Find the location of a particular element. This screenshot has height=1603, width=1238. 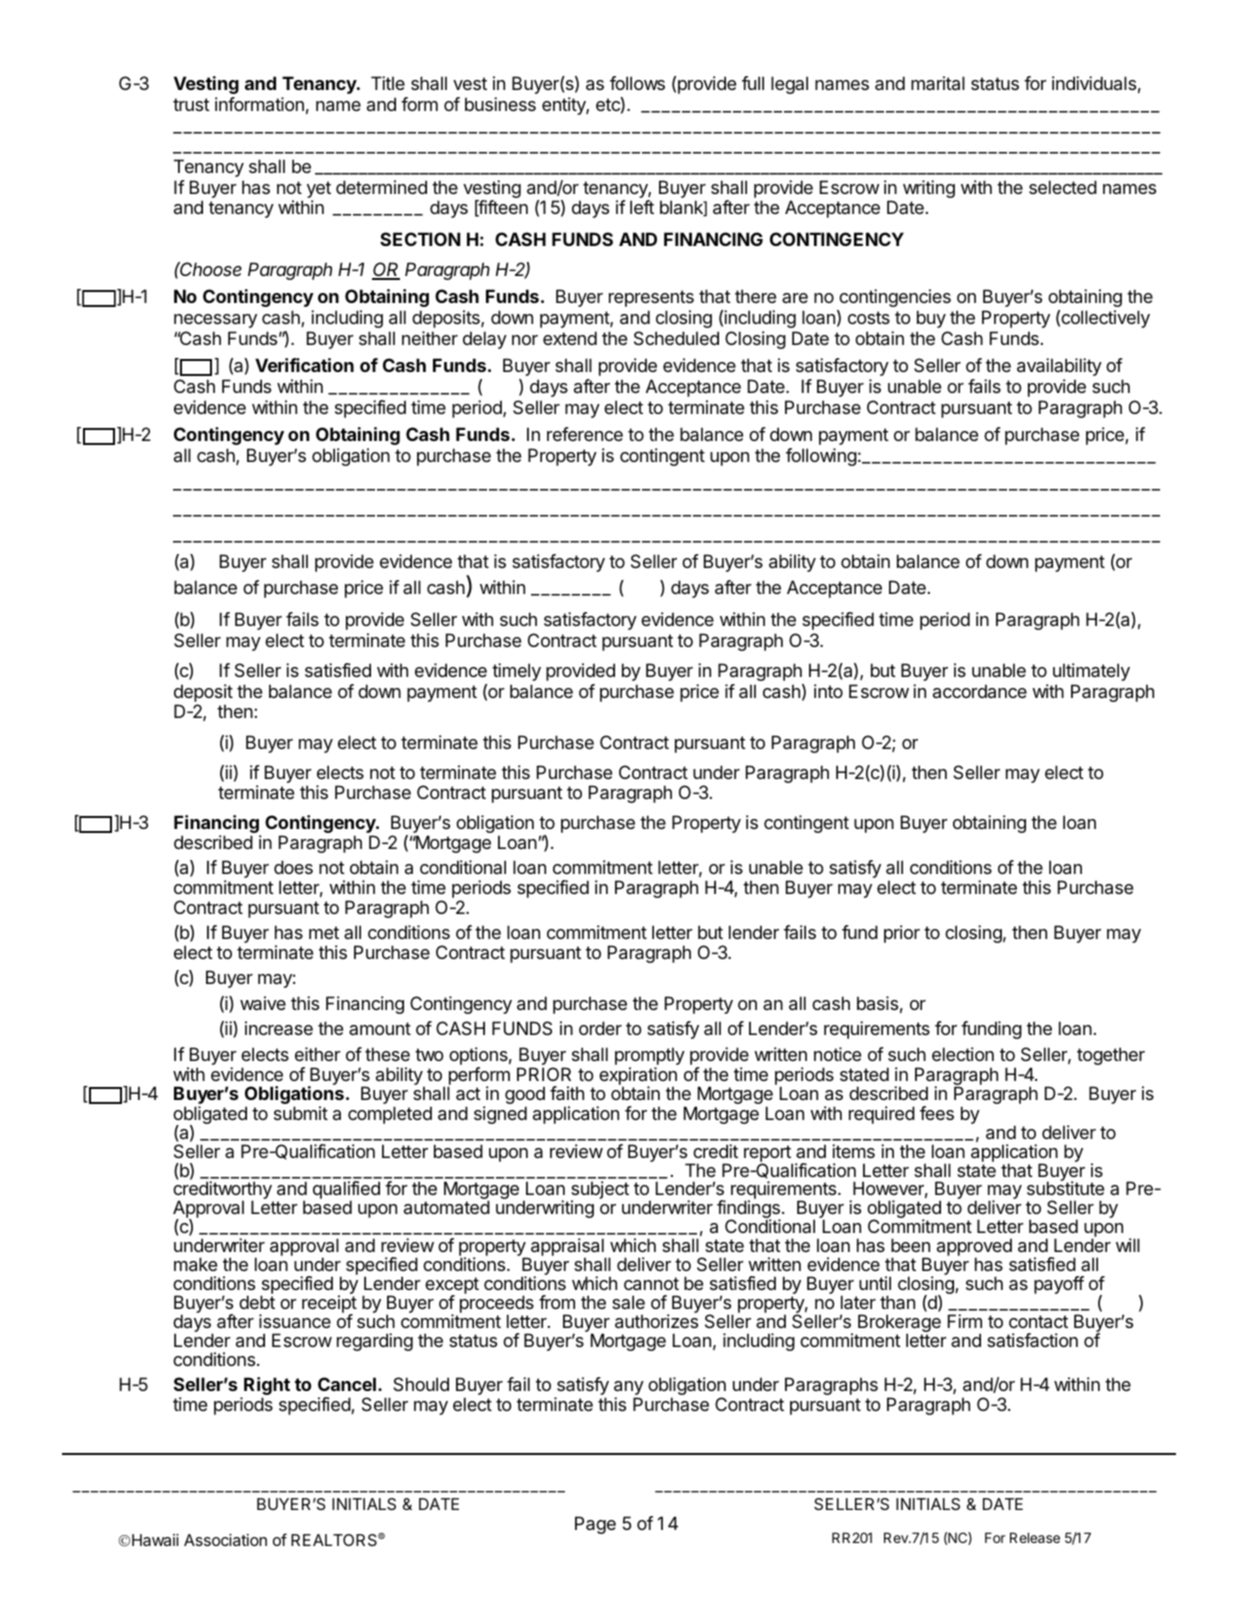

Page is located at coordinates (595, 1525).
